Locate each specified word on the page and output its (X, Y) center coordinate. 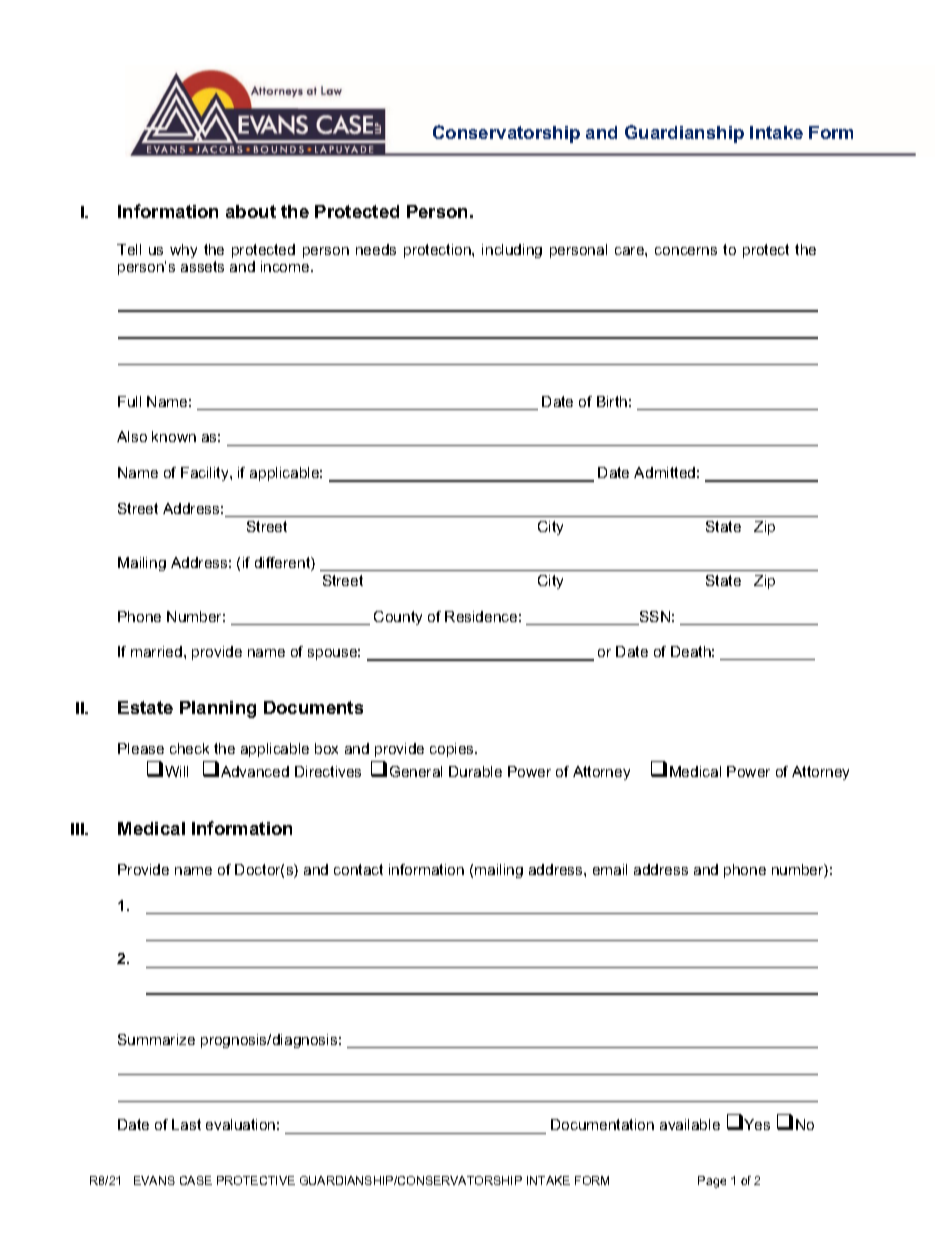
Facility (206, 474)
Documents (313, 707)
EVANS (154, 1180)
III (78, 829)
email (610, 869)
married (156, 651)
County (398, 618)
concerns (686, 251)
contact (358, 869)
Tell (129, 249)
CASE (196, 1180)
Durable (475, 771)
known (174, 436)
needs (376, 249)
